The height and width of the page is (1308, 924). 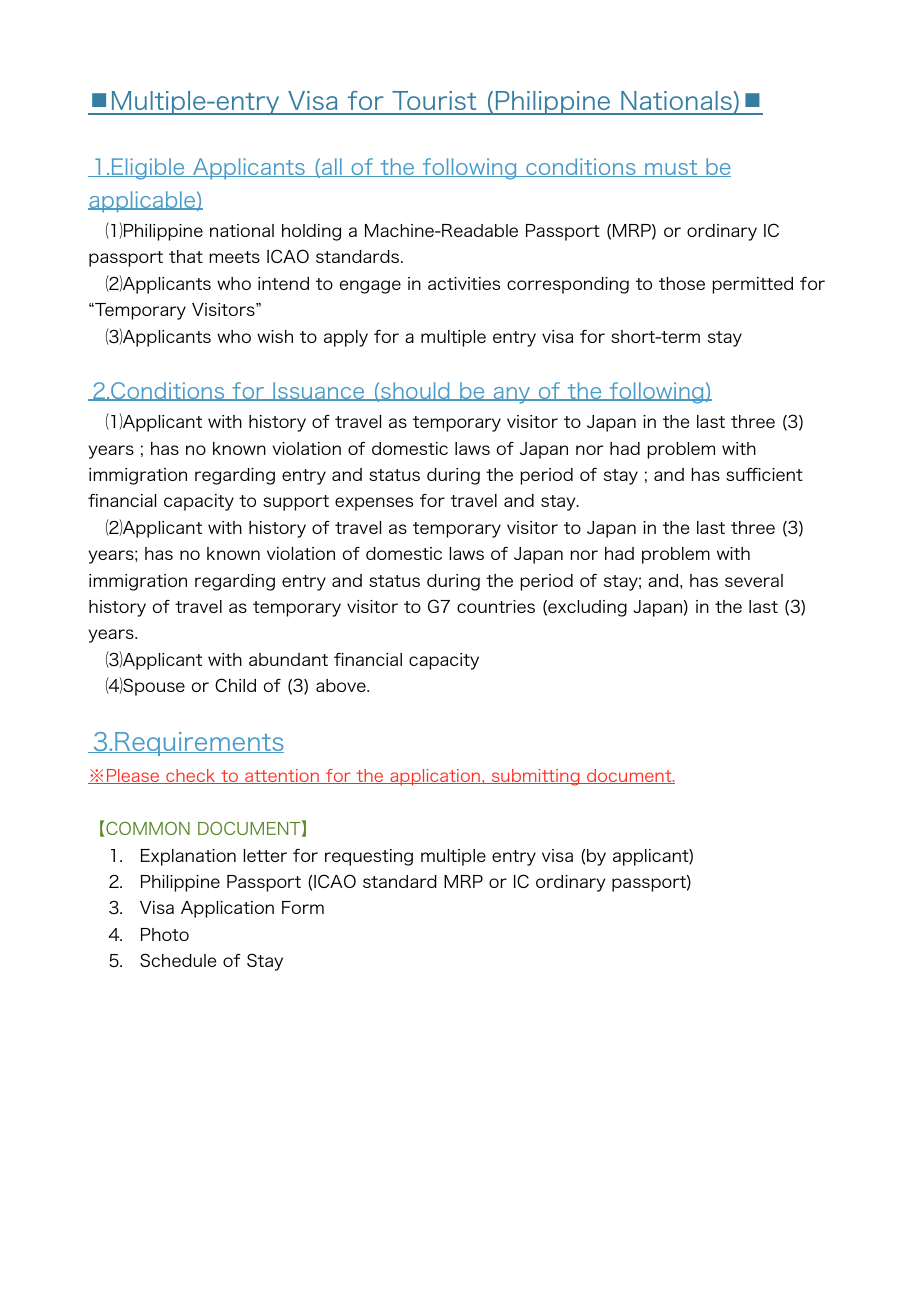 I want to click on that, so click(x=186, y=256).
